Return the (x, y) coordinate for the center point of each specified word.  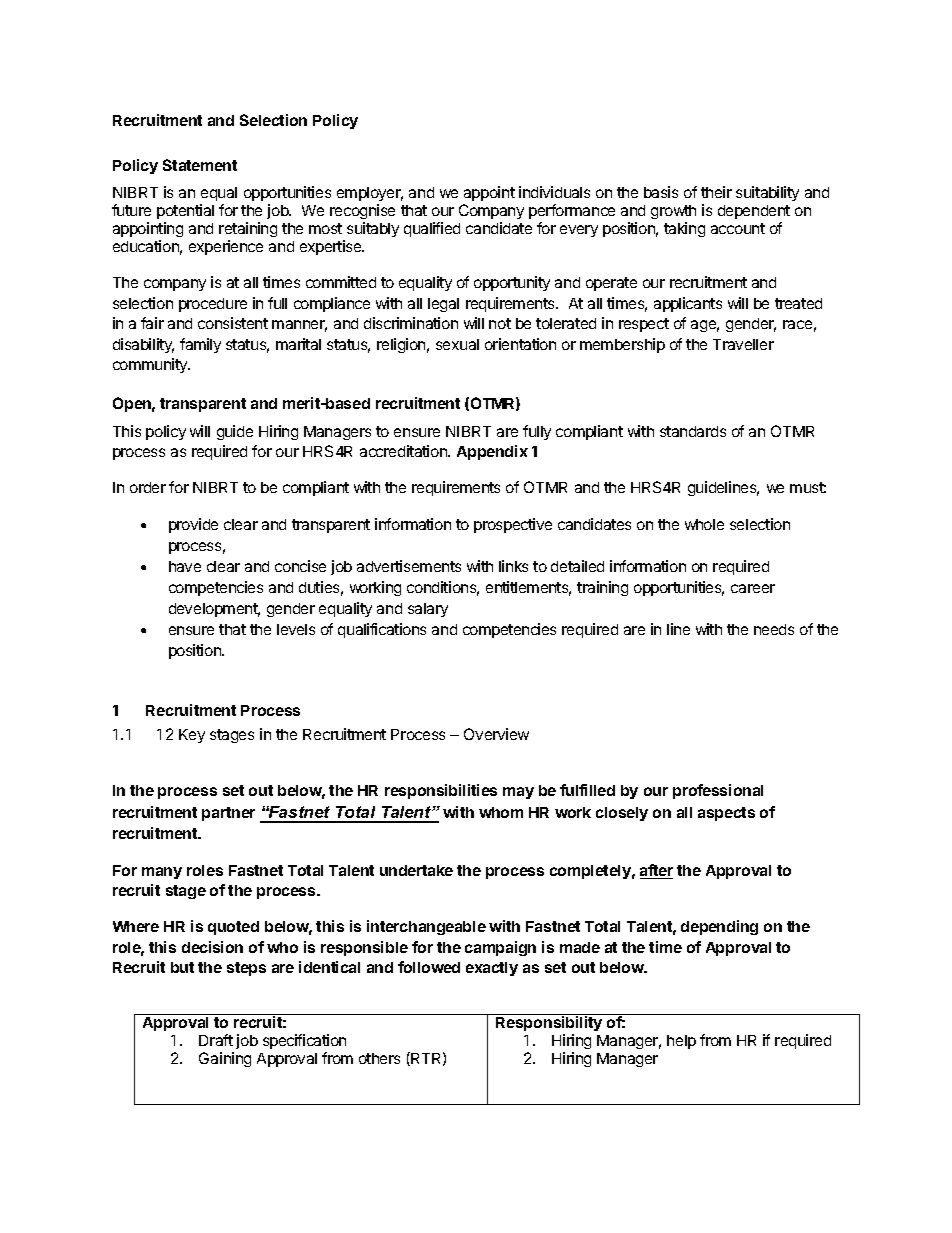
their (716, 192)
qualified (432, 229)
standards (693, 431)
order (148, 487)
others (379, 1058)
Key (192, 736)
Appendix (492, 452)
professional (718, 791)
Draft (216, 1040)
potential (185, 211)
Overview (496, 734)
